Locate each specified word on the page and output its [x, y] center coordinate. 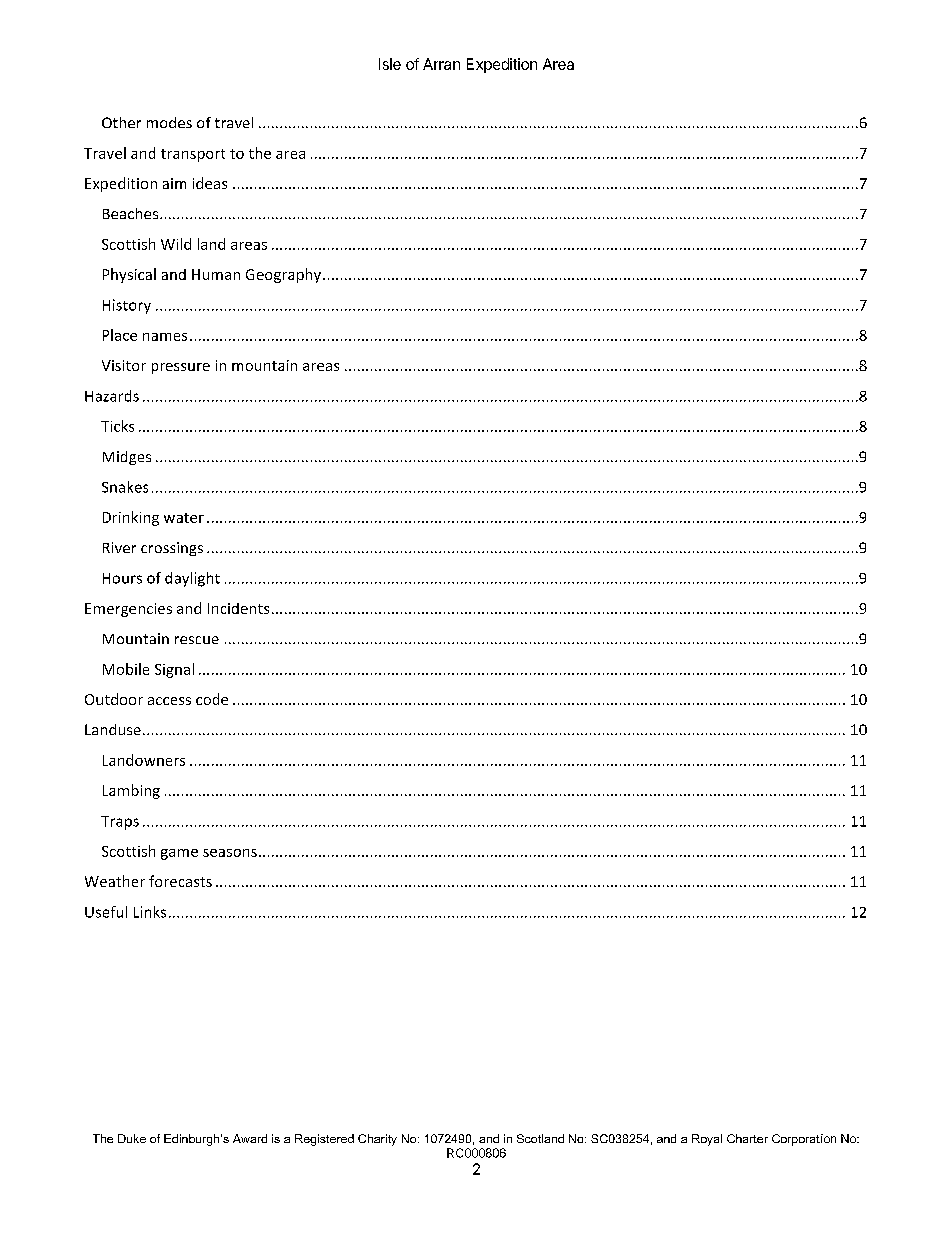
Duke [132, 1138]
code [212, 699]
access [169, 701]
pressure [181, 368]
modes [169, 122]
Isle [390, 64]
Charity [377, 1140]
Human [216, 274]
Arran [441, 64]
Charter [747, 1138]
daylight [192, 579]
